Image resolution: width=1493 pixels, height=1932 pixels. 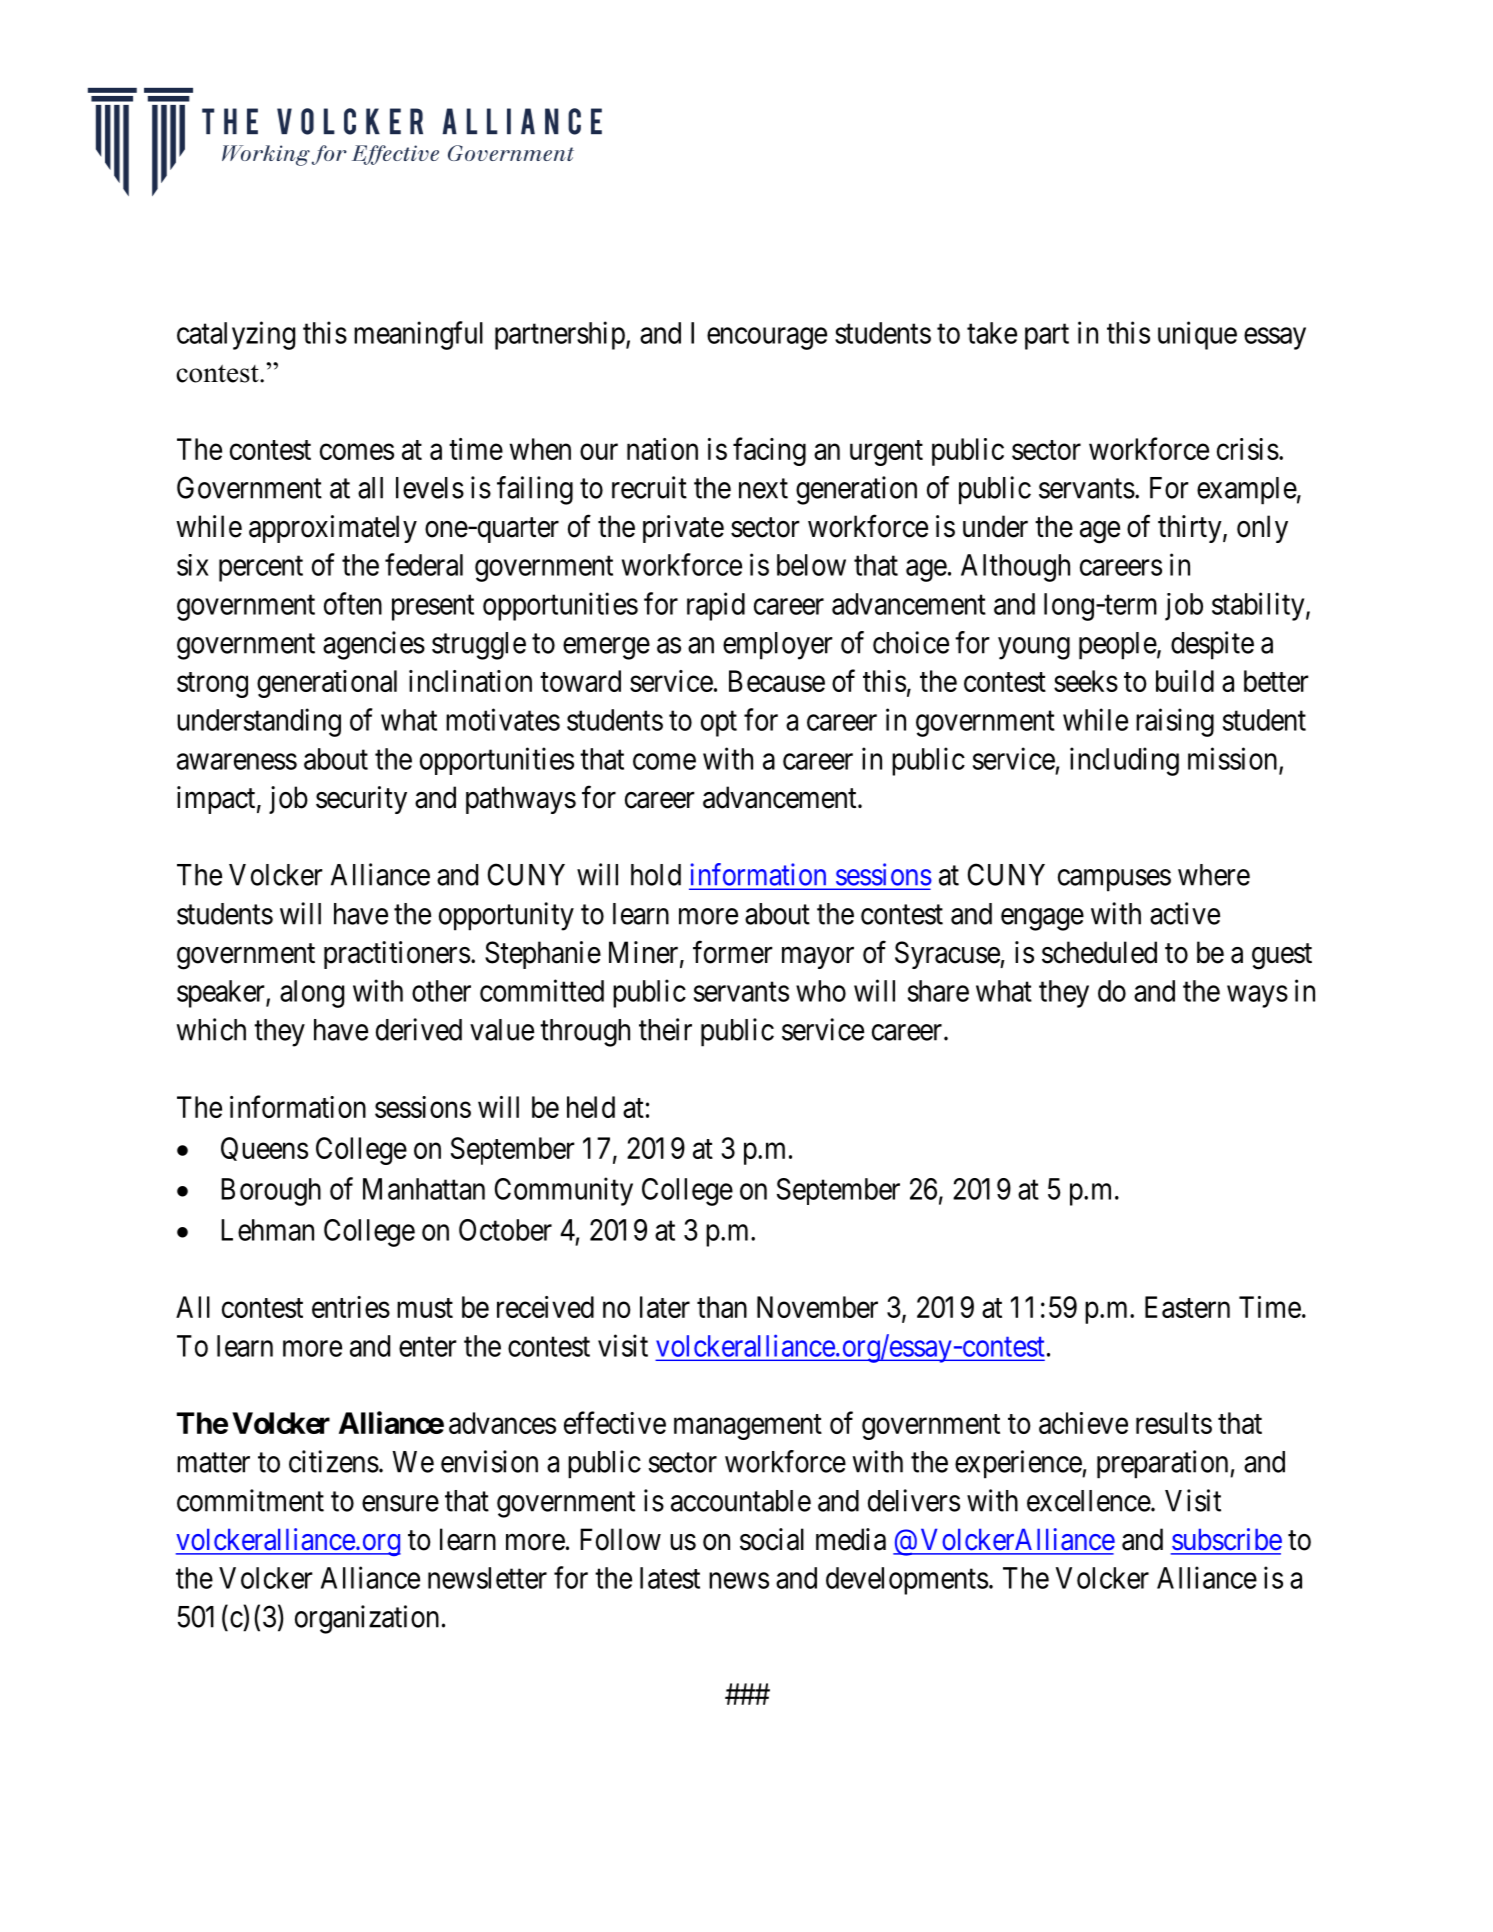 I want to click on encourage, so click(x=767, y=338).
